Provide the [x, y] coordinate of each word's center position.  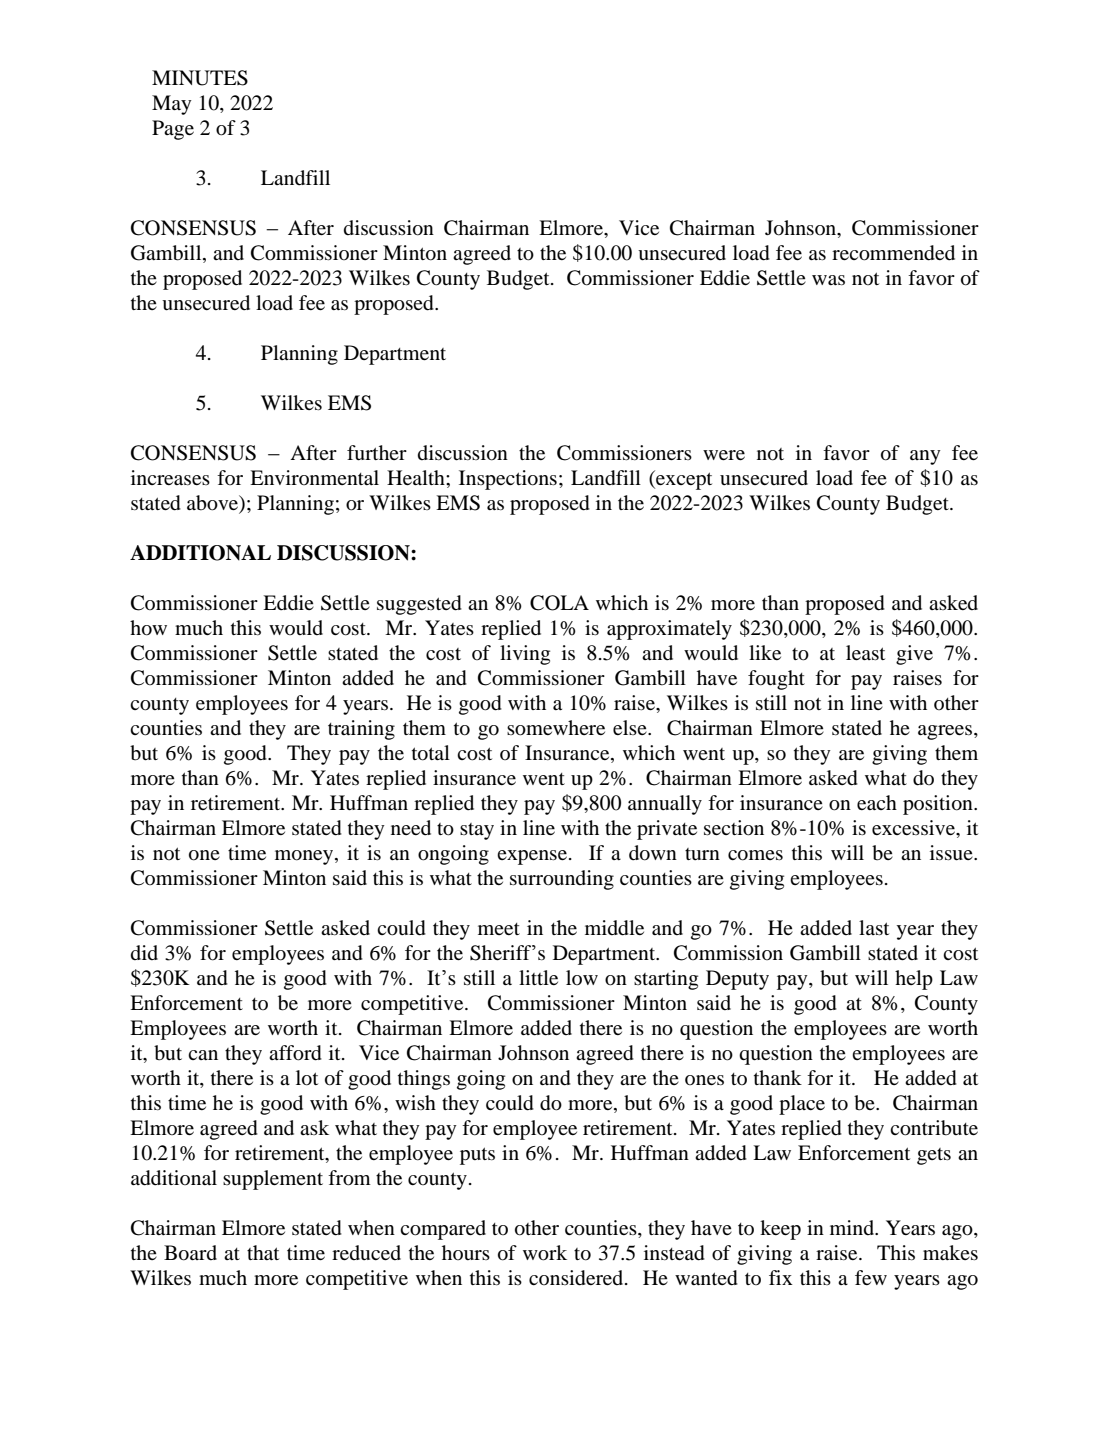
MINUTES [200, 78]
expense [532, 857]
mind [853, 1227]
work [545, 1253]
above [214, 503]
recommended [893, 253]
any [925, 457]
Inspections [508, 480]
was [828, 280]
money [305, 857]
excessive [914, 827]
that [263, 1252]
